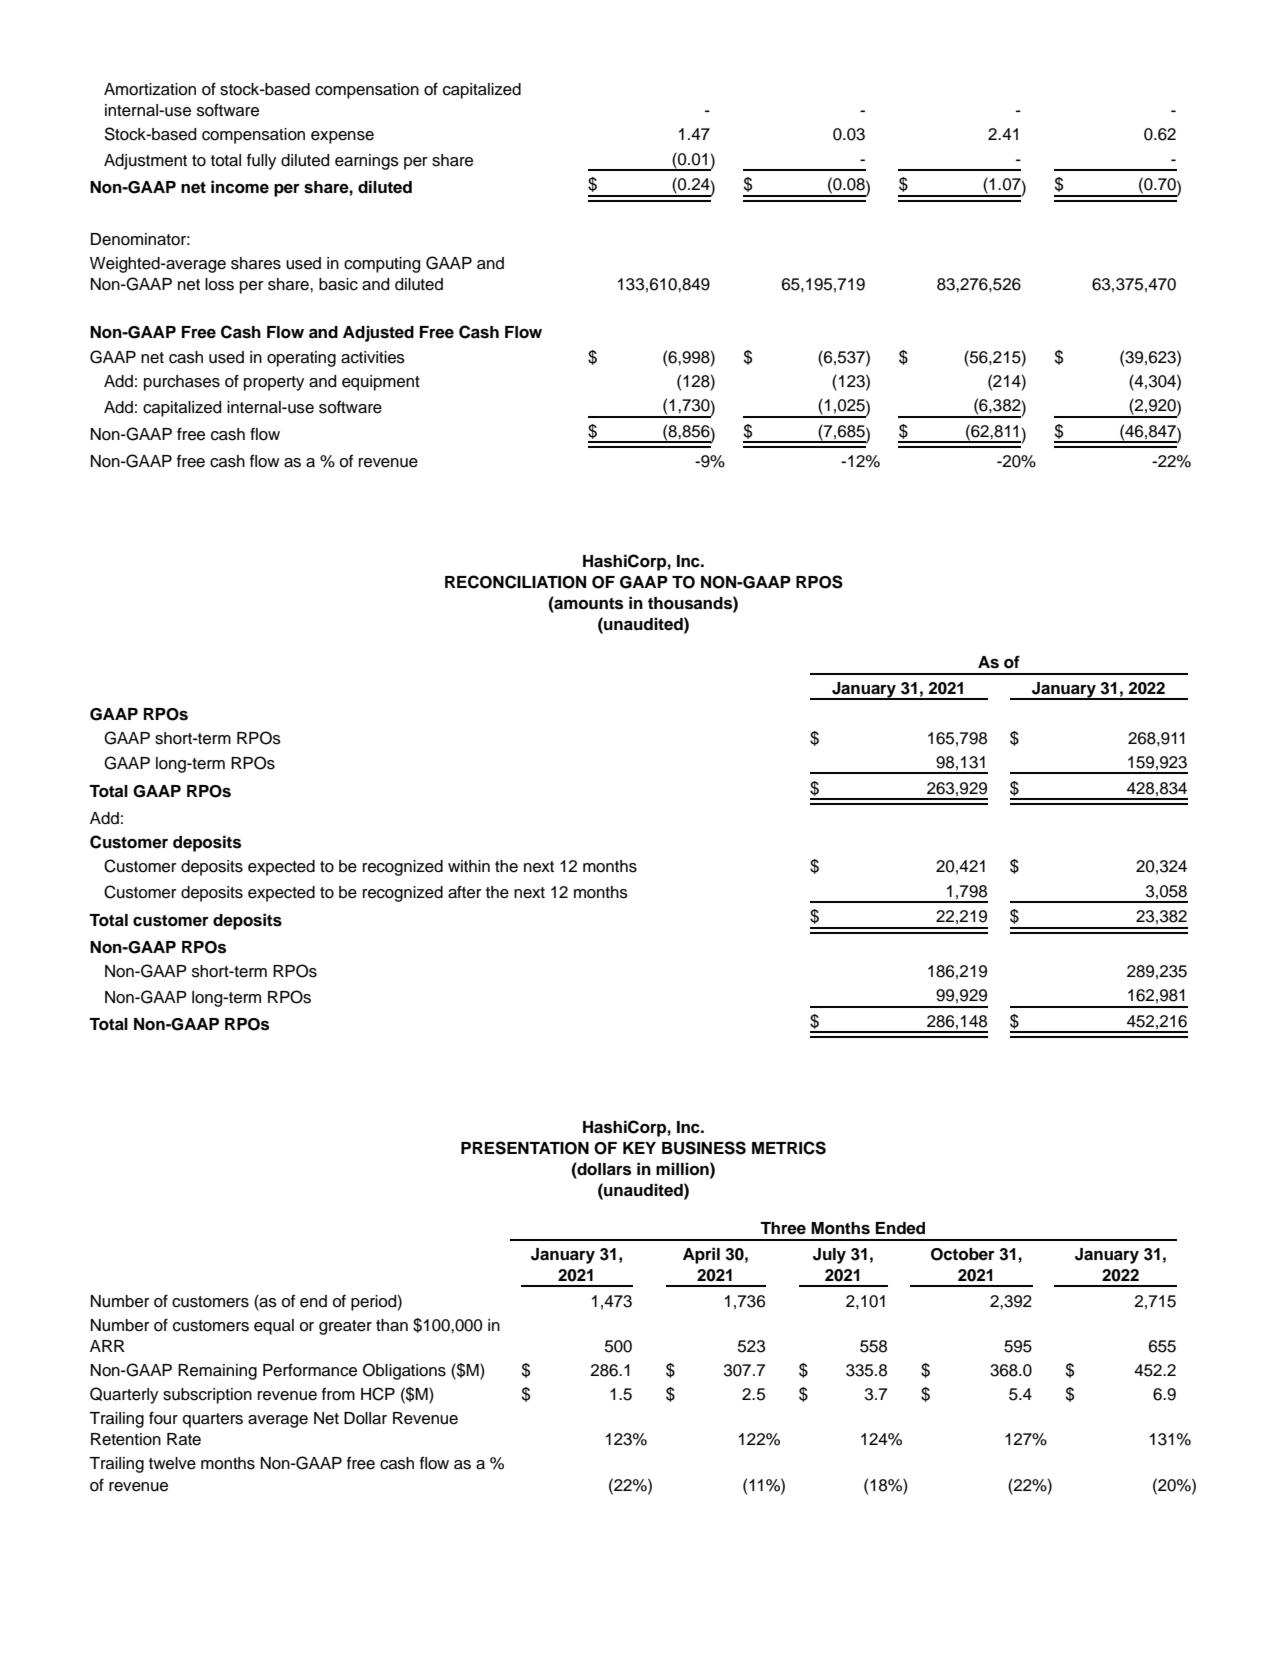 This screenshot has width=1287, height=1665. I want to click on after, so click(465, 892).
